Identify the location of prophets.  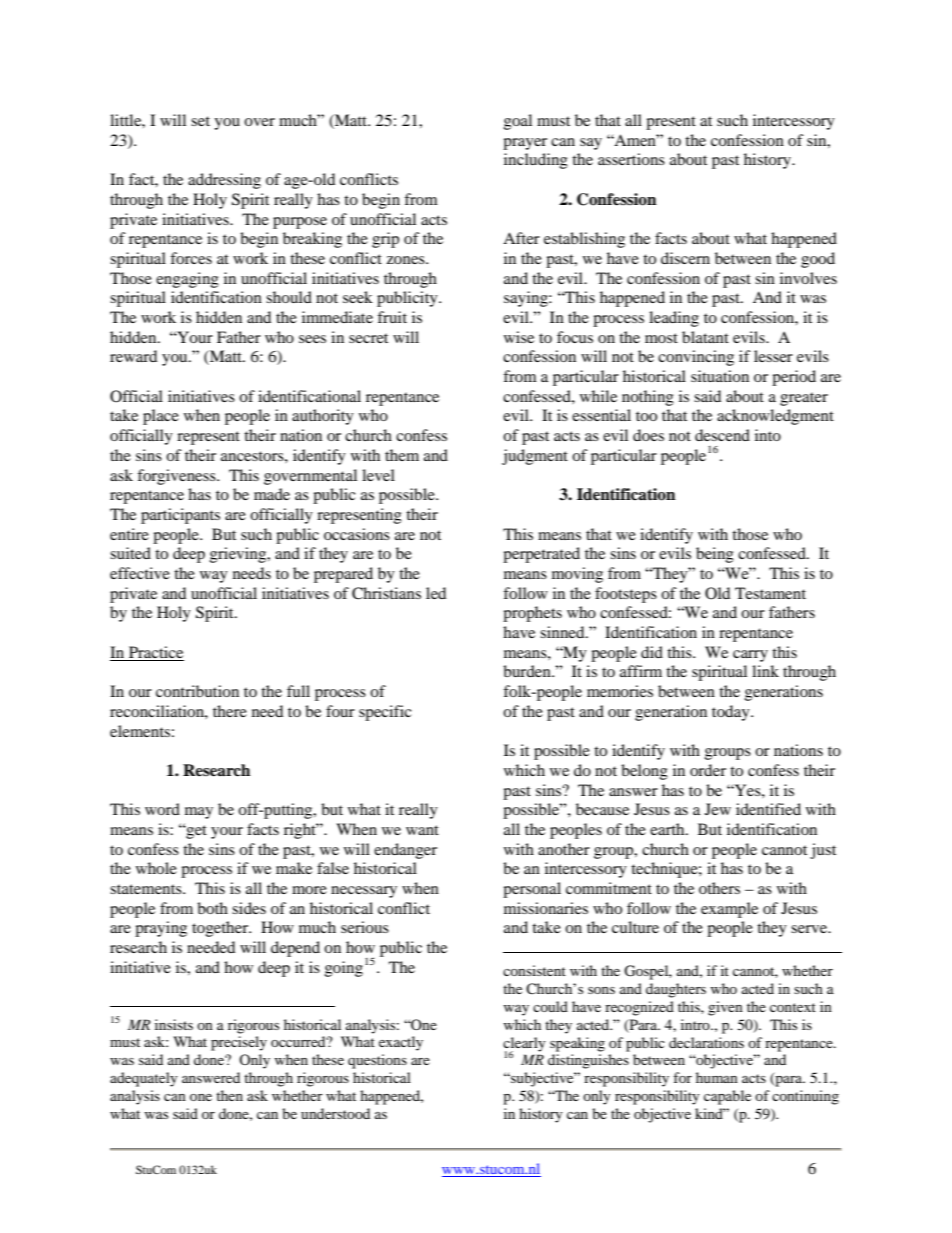
(532, 614).
